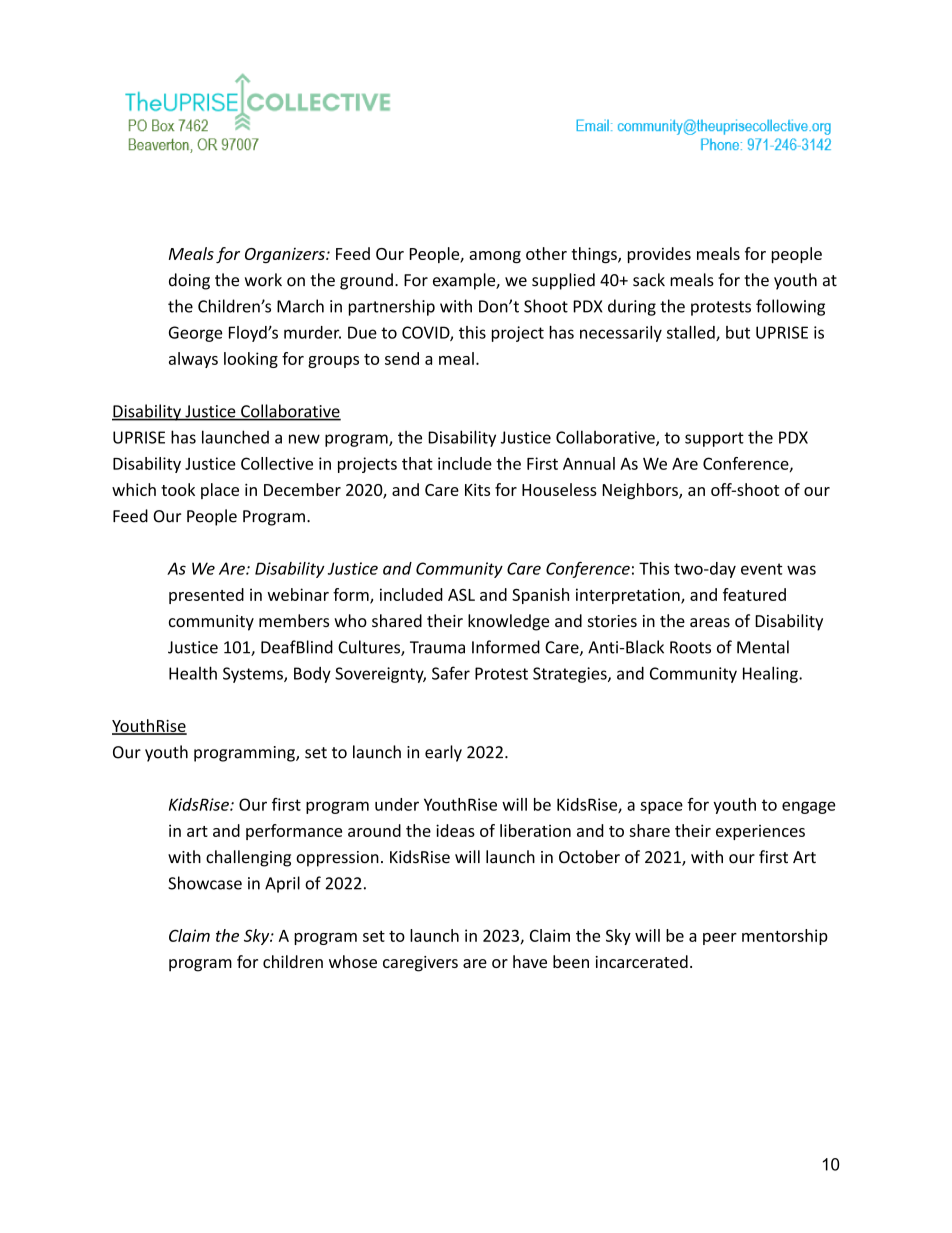 Image resolution: width=952 pixels, height=1233 pixels. I want to click on areas, so click(710, 622).
